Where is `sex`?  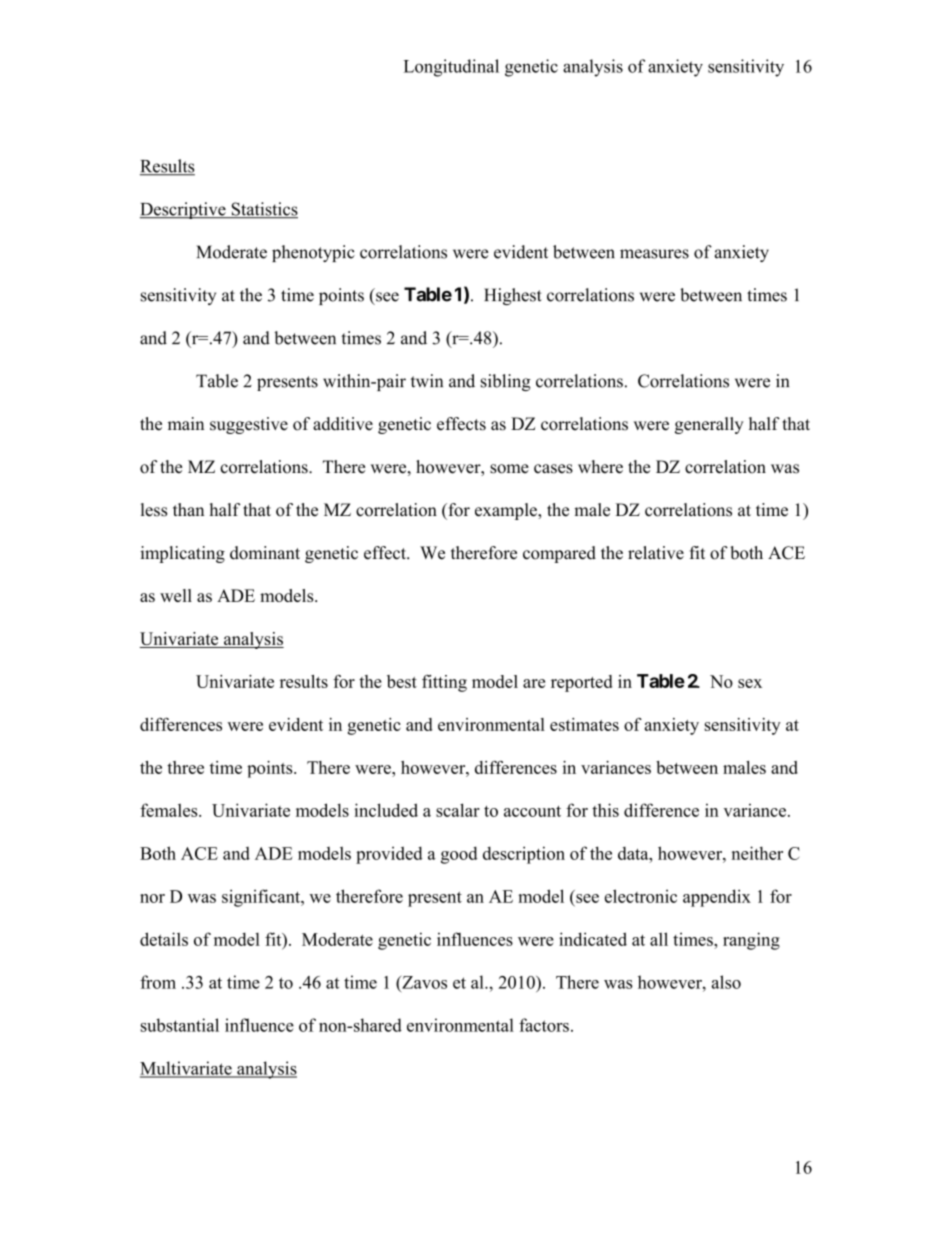 sex is located at coordinates (750, 683).
